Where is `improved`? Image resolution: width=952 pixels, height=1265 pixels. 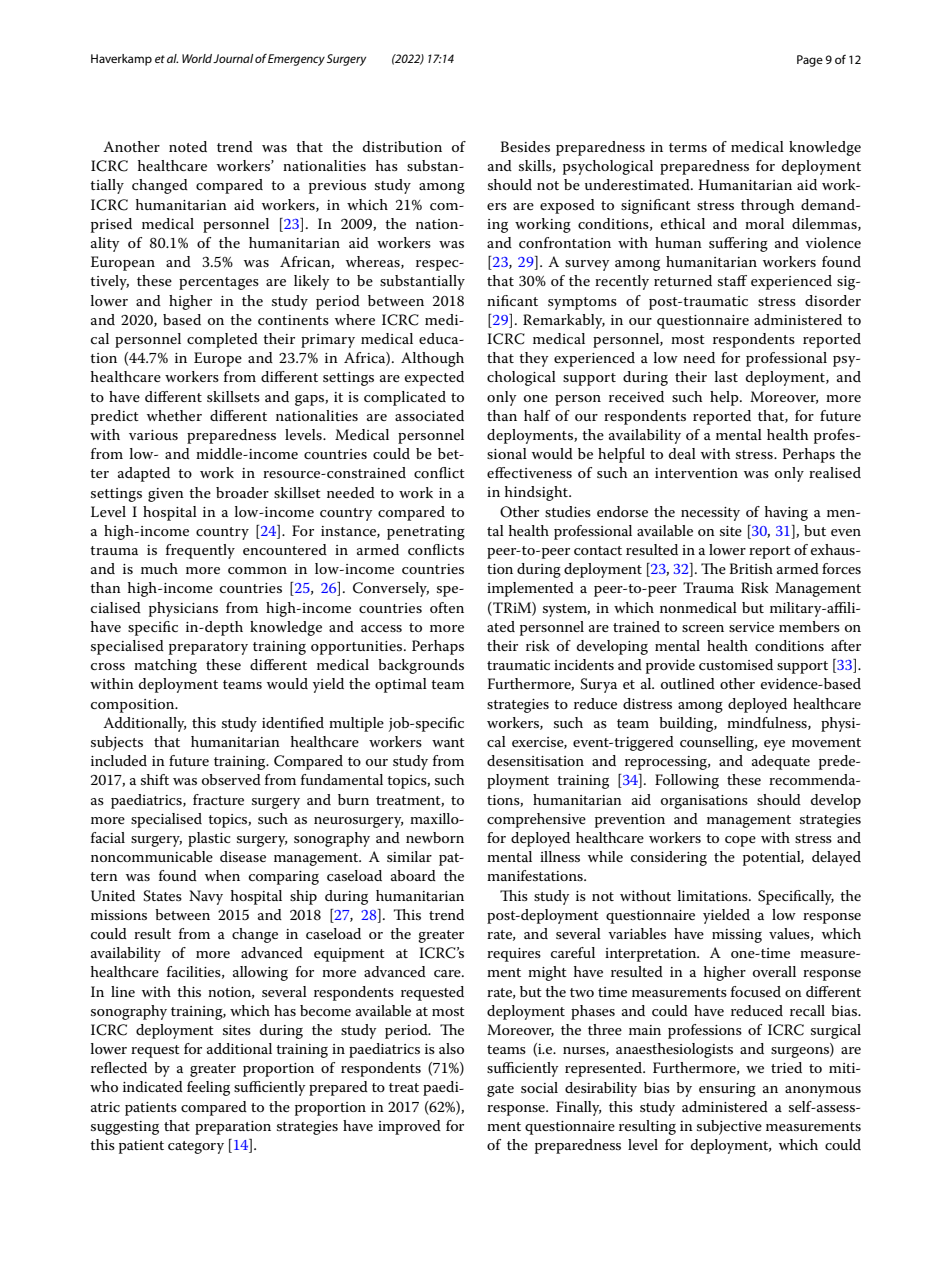
improved is located at coordinates (409, 1127).
